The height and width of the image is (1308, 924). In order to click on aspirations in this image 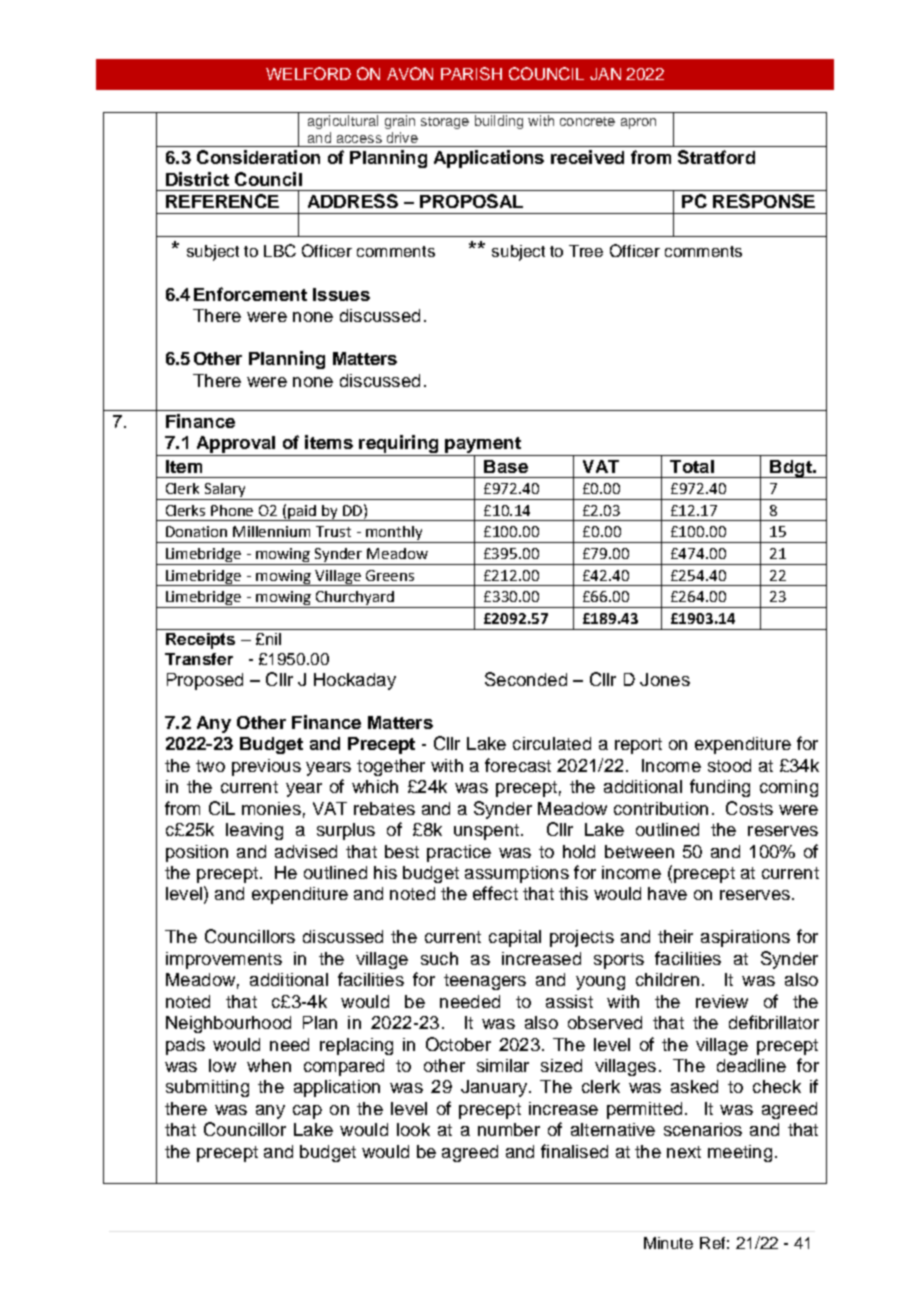, I will do `click(745, 938)`.
